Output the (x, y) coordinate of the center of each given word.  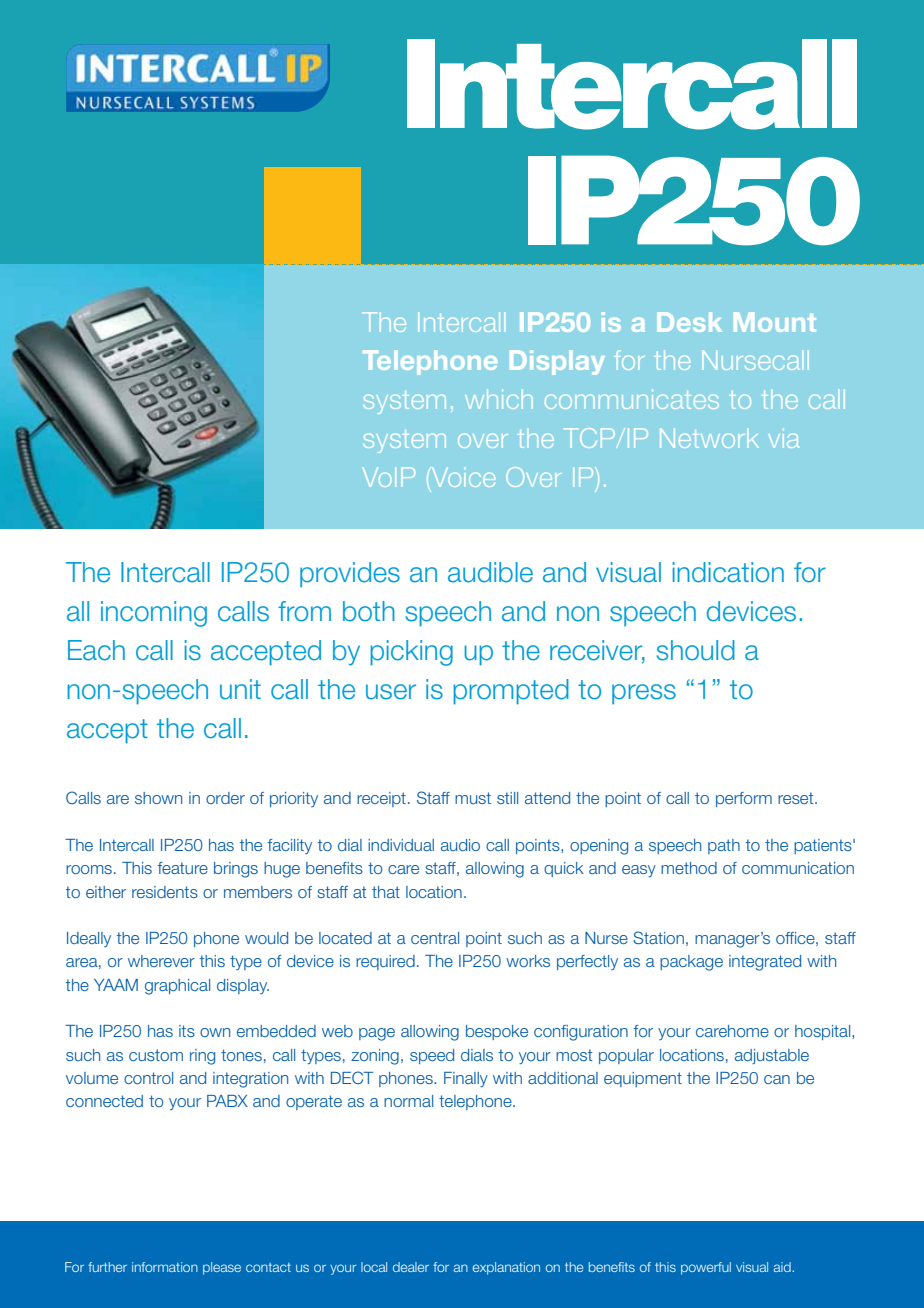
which (499, 399)
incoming (154, 614)
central (435, 938)
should (696, 650)
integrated (765, 963)
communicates (632, 399)
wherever (161, 961)
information (165, 1267)
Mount (775, 322)
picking (411, 653)
